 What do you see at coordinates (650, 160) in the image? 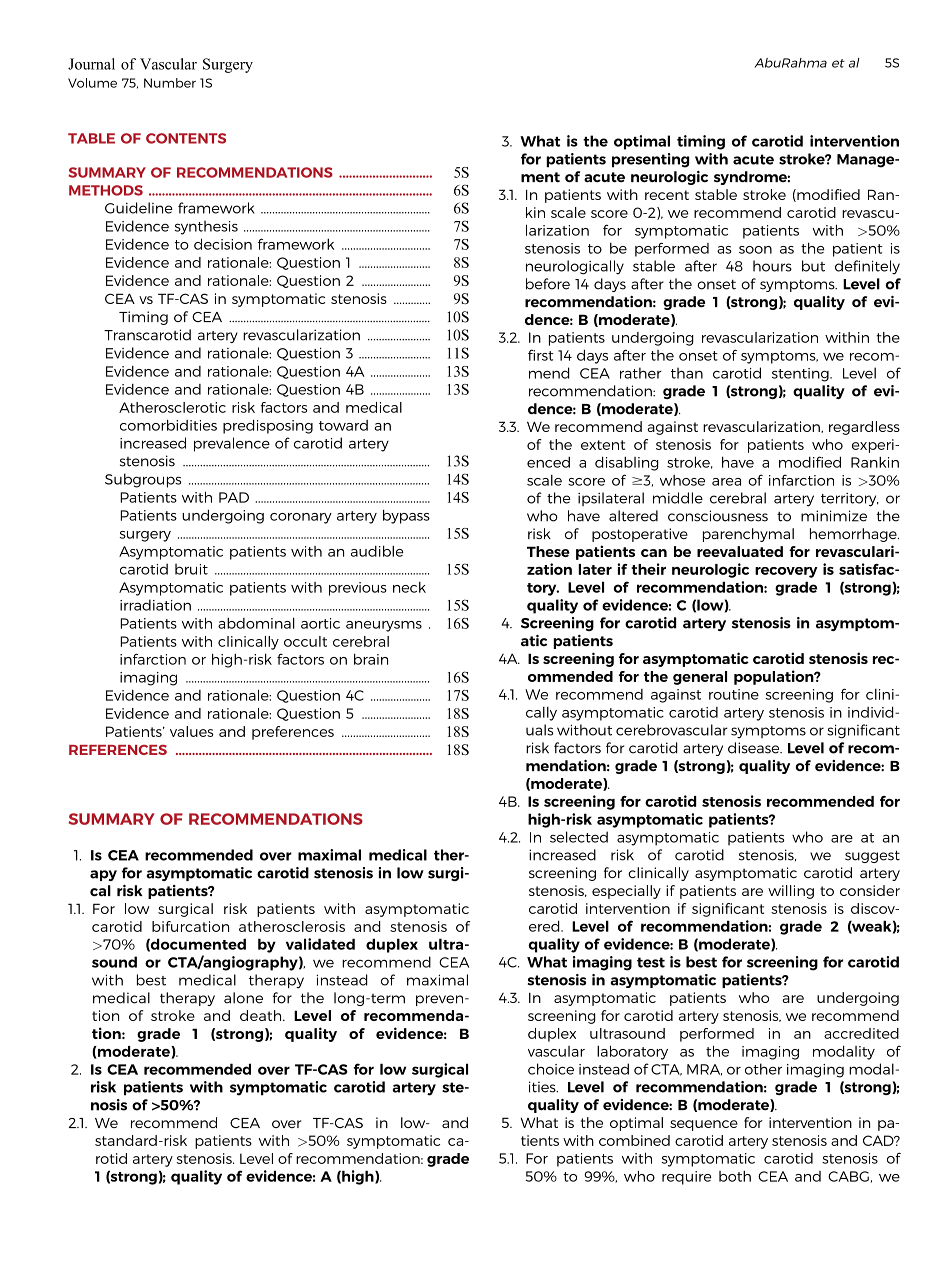
I see `presenting` at bounding box center [650, 160].
